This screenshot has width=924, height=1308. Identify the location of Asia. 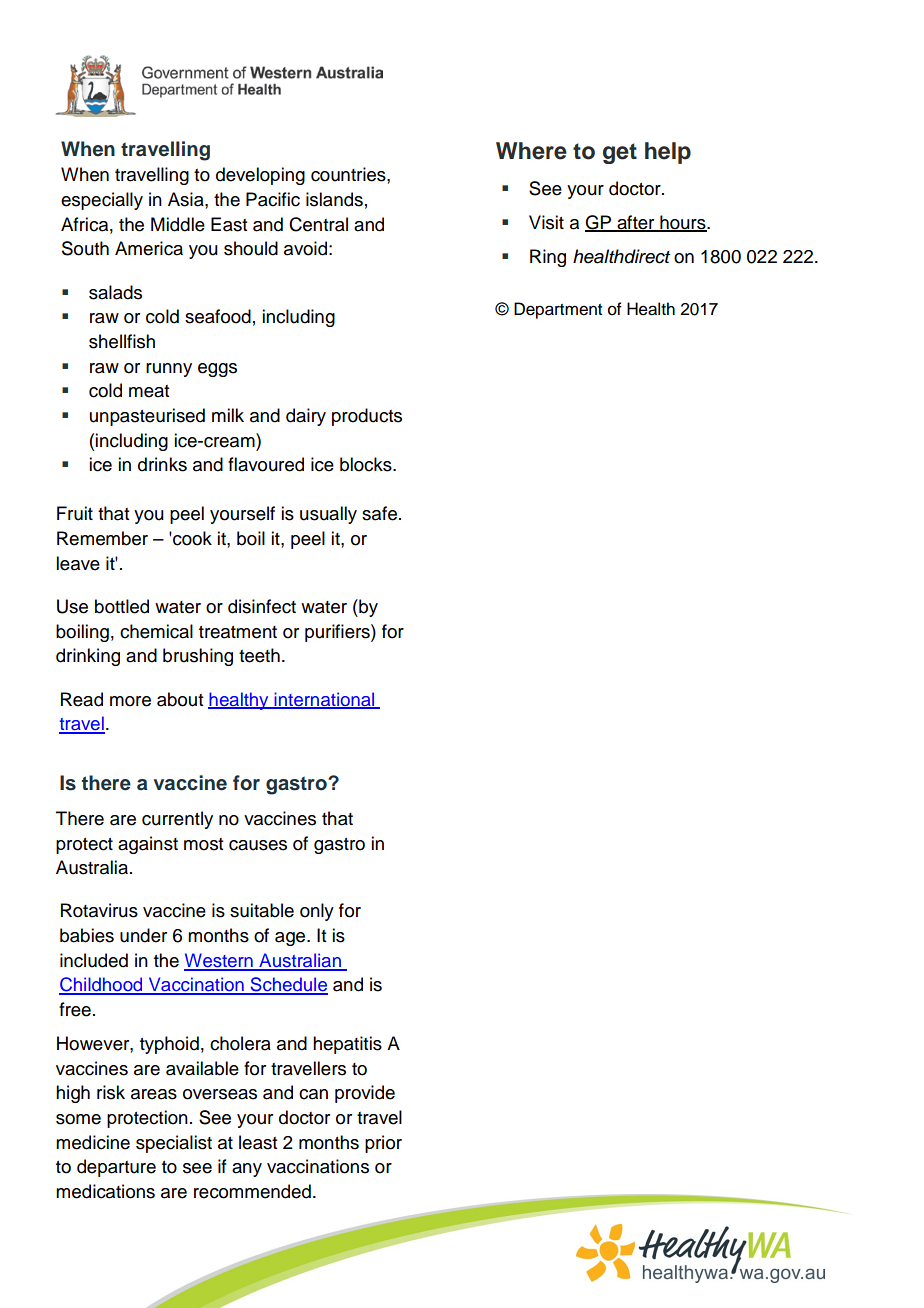
(187, 199).
